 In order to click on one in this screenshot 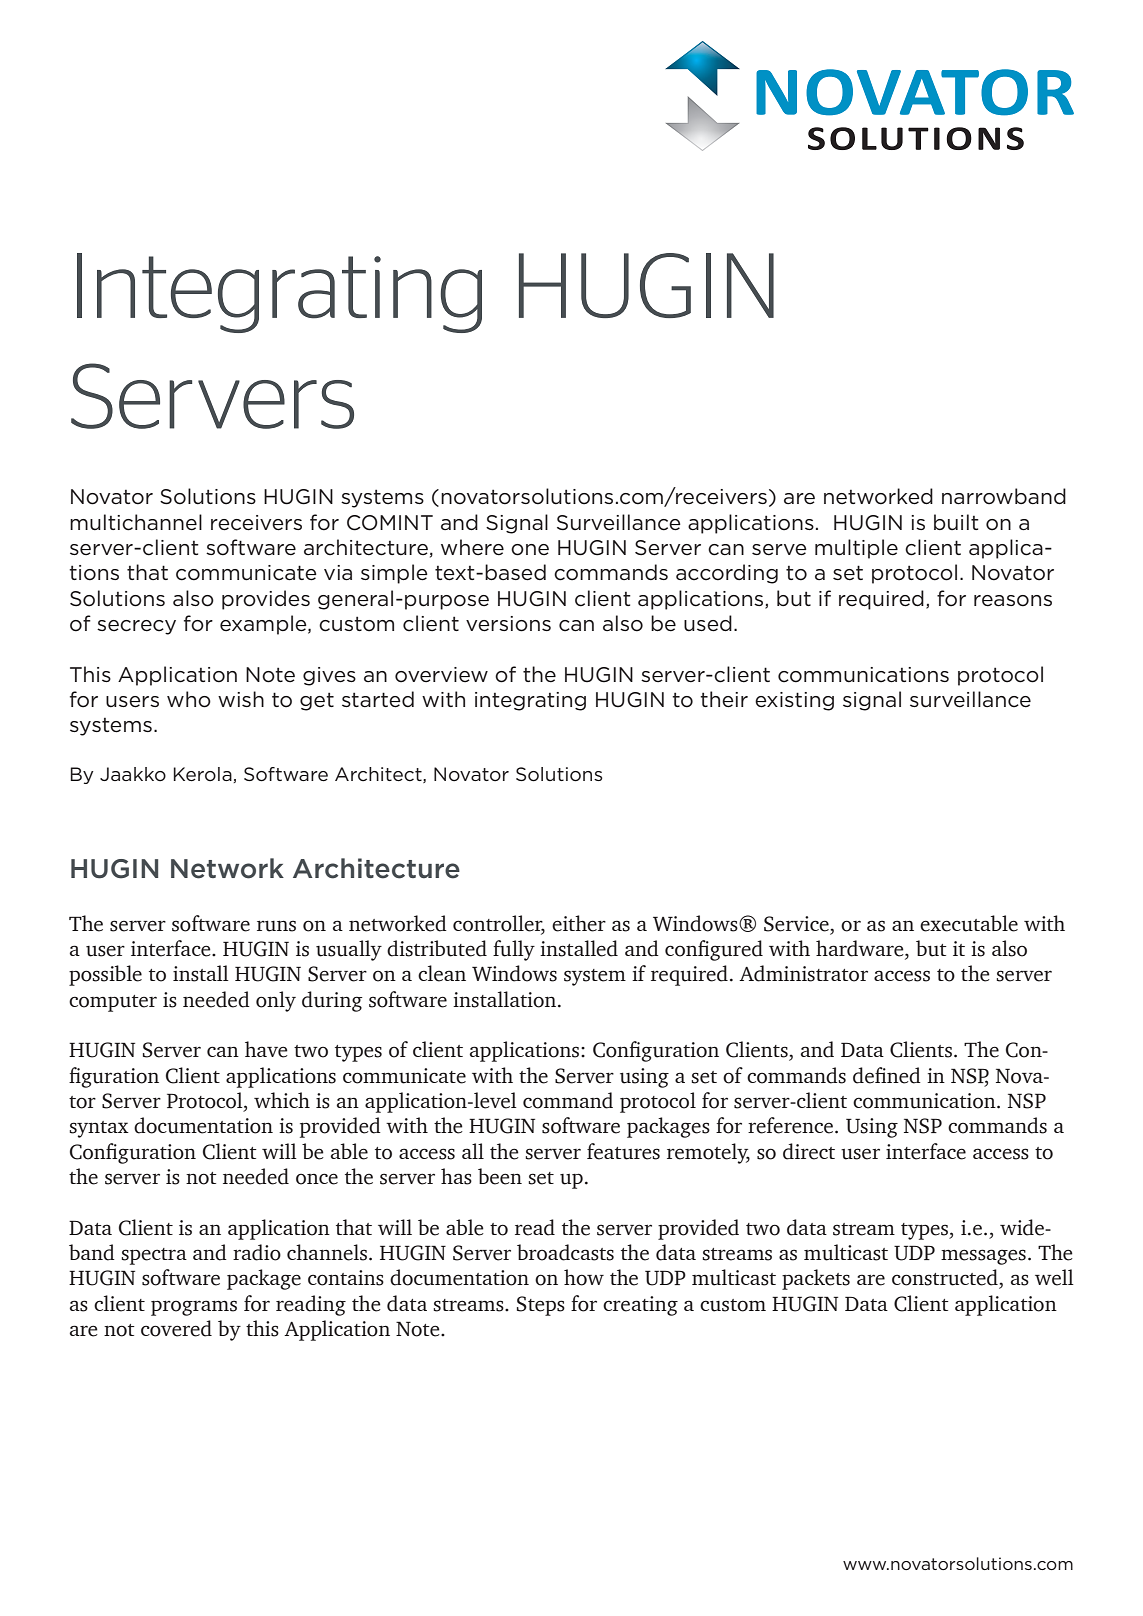, I will do `click(530, 550)`.
